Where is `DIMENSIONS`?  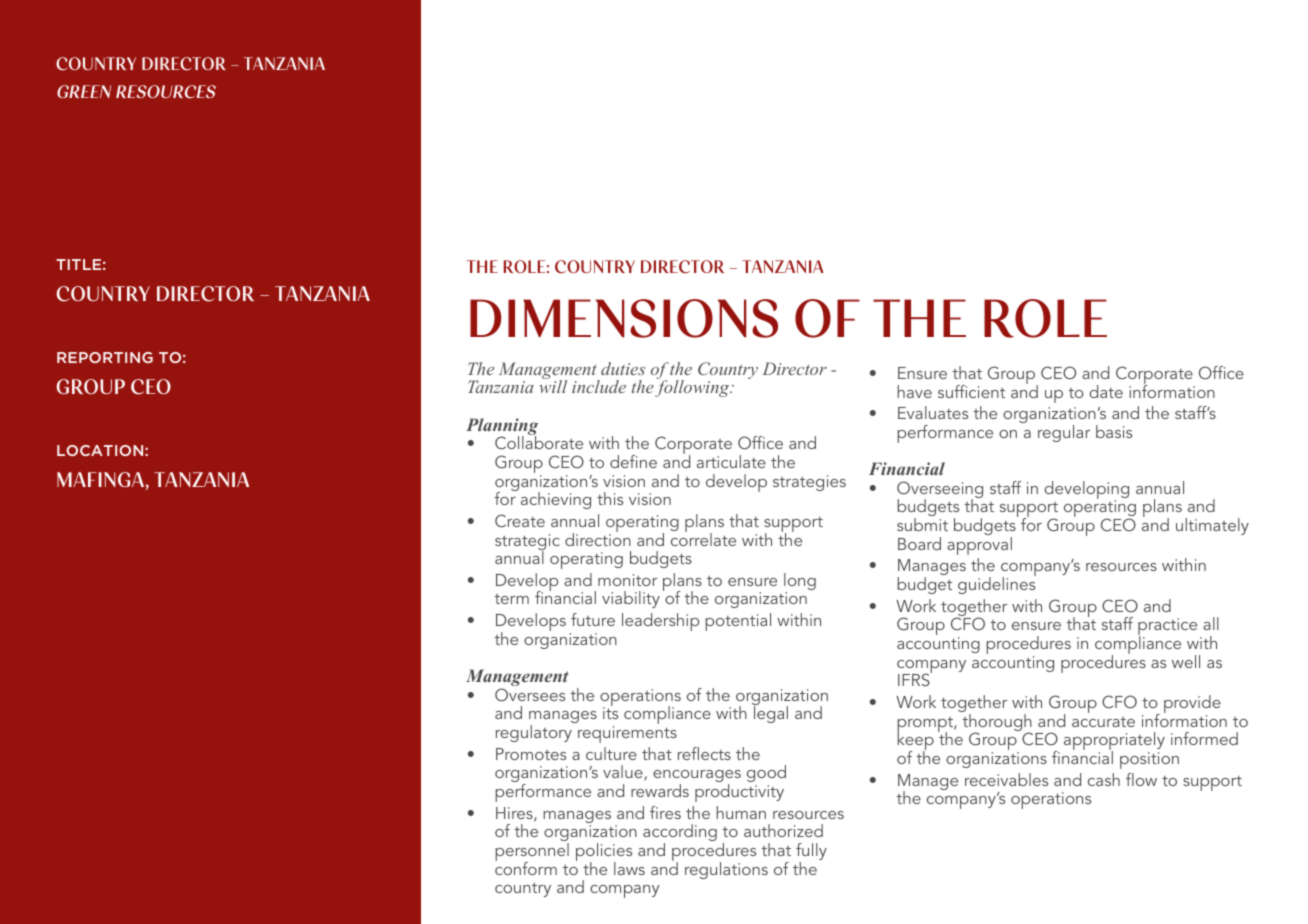
DIMENSIONS is located at coordinates (624, 318).
